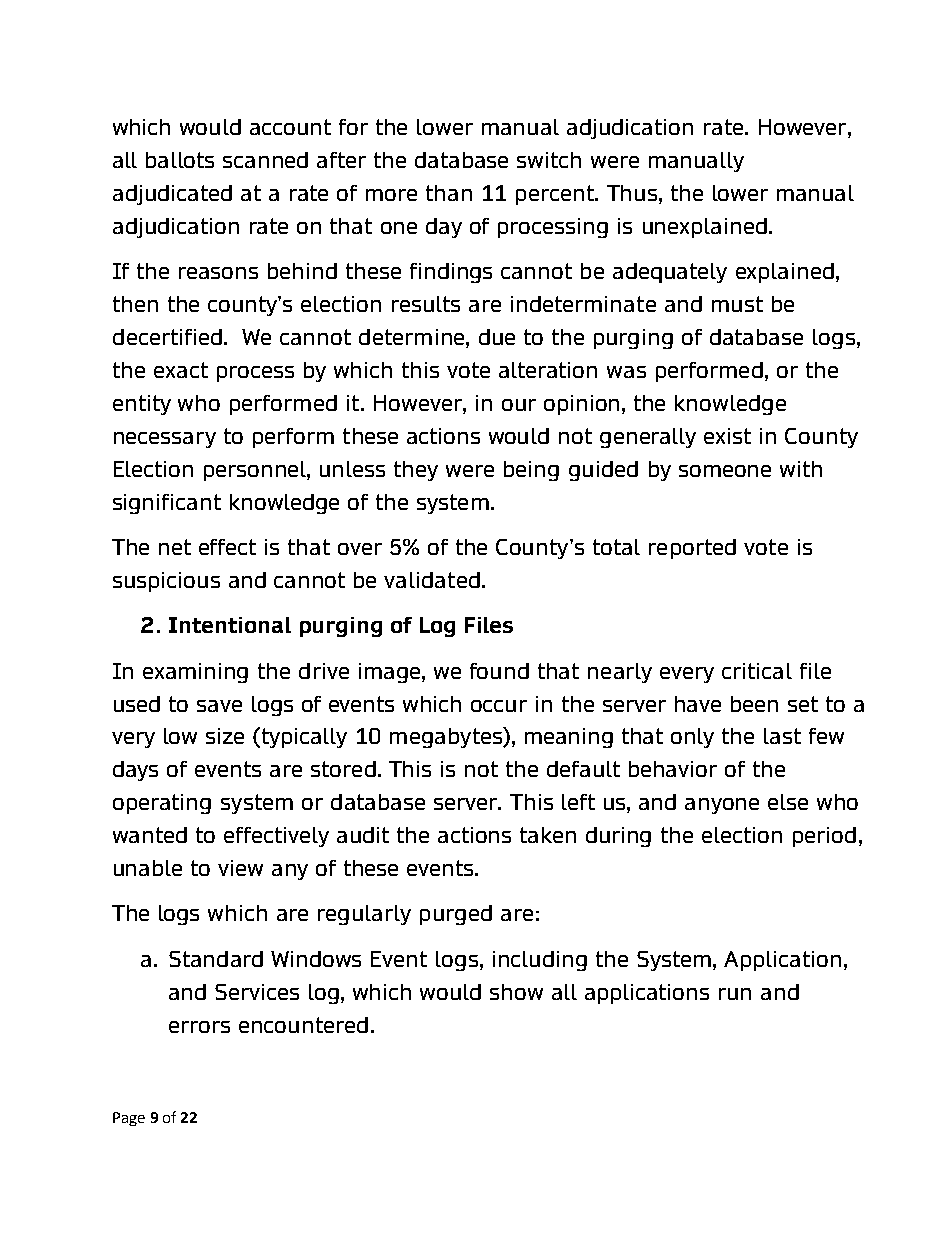 This screenshot has height=1233, width=952. I want to click on errors, so click(199, 1027).
